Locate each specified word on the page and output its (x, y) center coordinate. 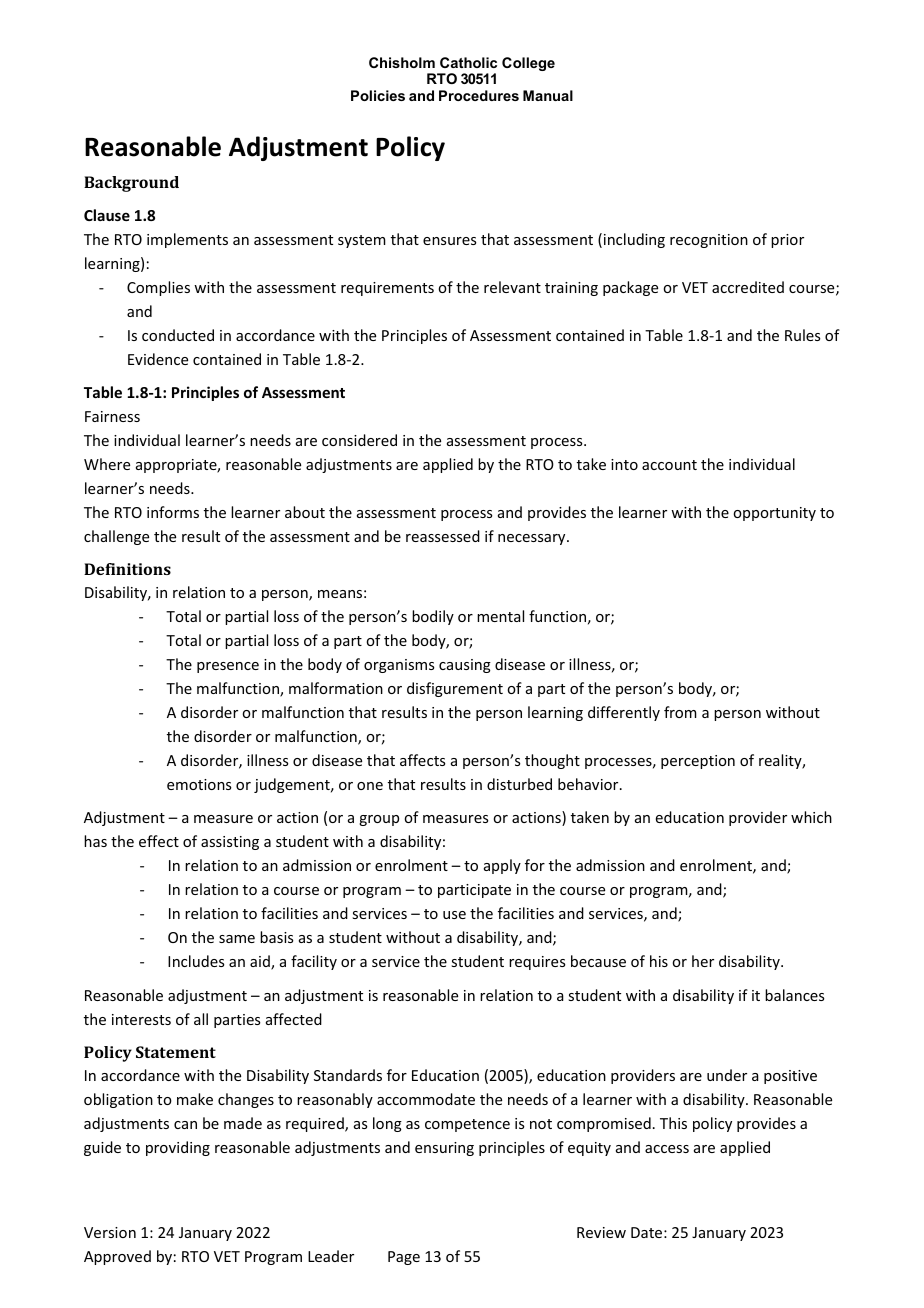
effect (159, 841)
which (811, 817)
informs (173, 512)
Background (131, 184)
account (669, 465)
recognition (709, 241)
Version (110, 1232)
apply (502, 866)
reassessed (443, 536)
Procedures (479, 95)
